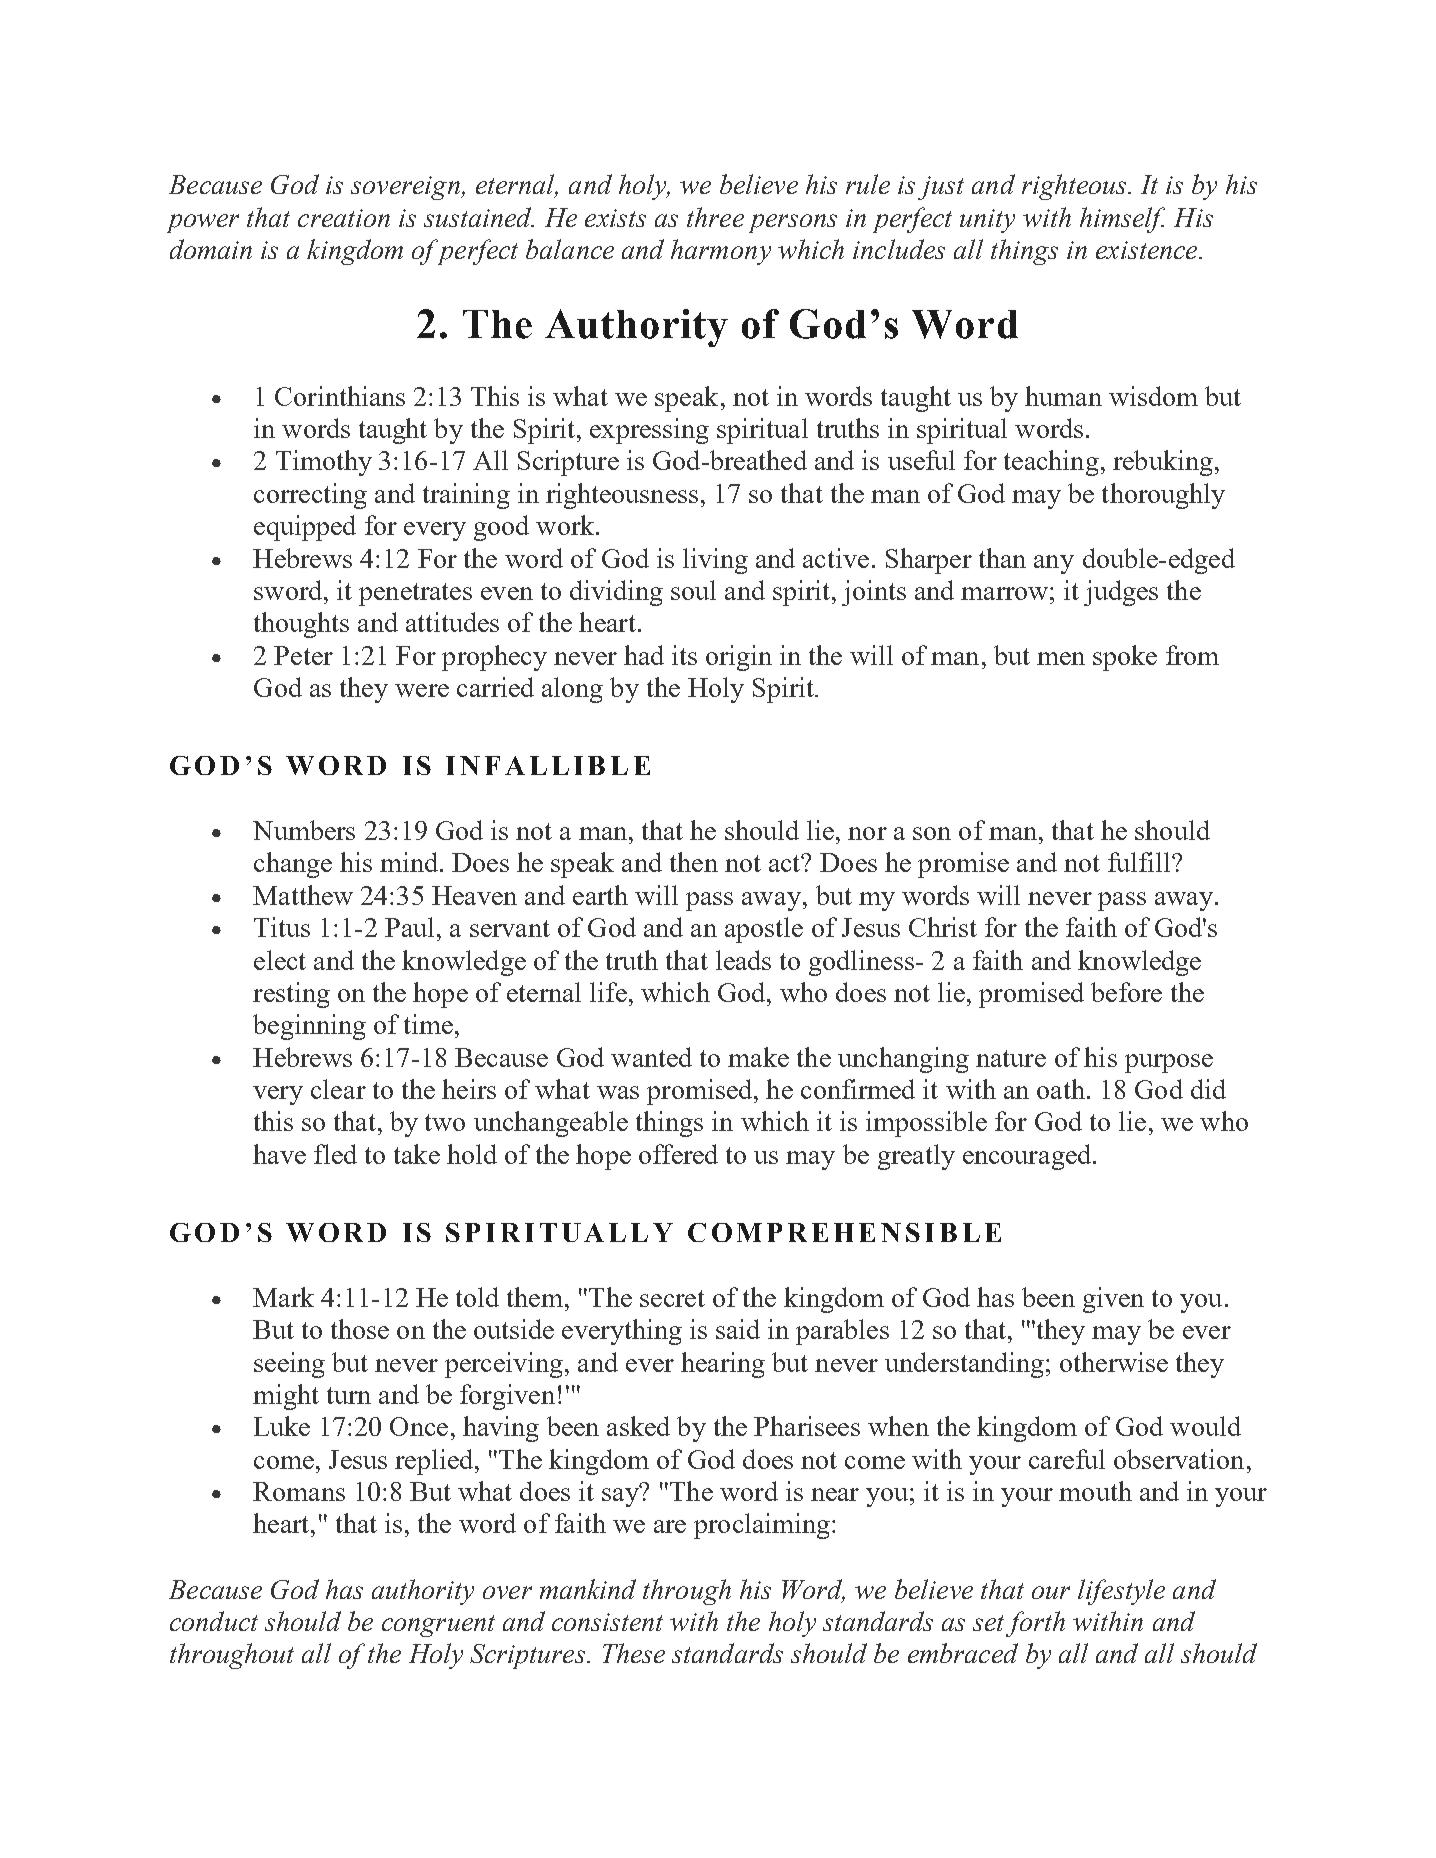 Image resolution: width=1436 pixels, height=1858 pixels. I want to click on three, so click(715, 217).
